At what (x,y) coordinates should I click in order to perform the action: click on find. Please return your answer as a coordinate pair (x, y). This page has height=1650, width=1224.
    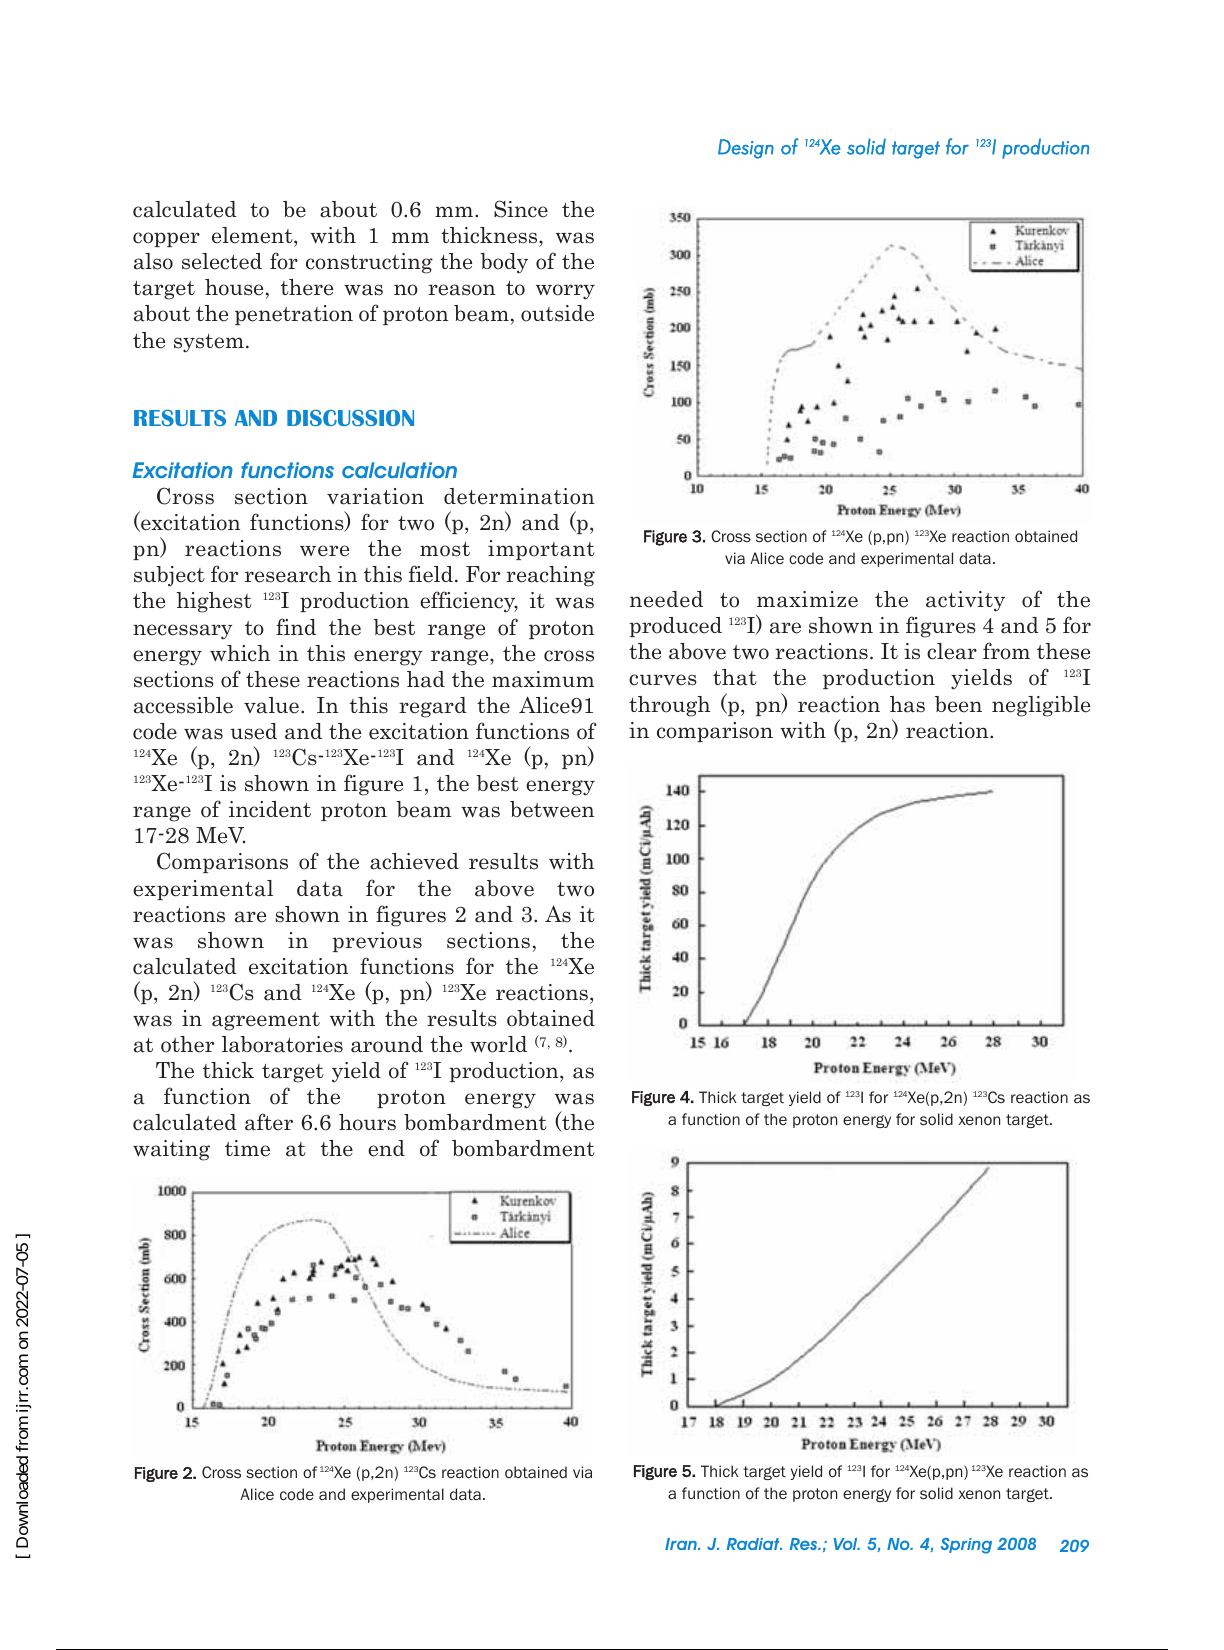
    Looking at the image, I should click on (296, 626).
